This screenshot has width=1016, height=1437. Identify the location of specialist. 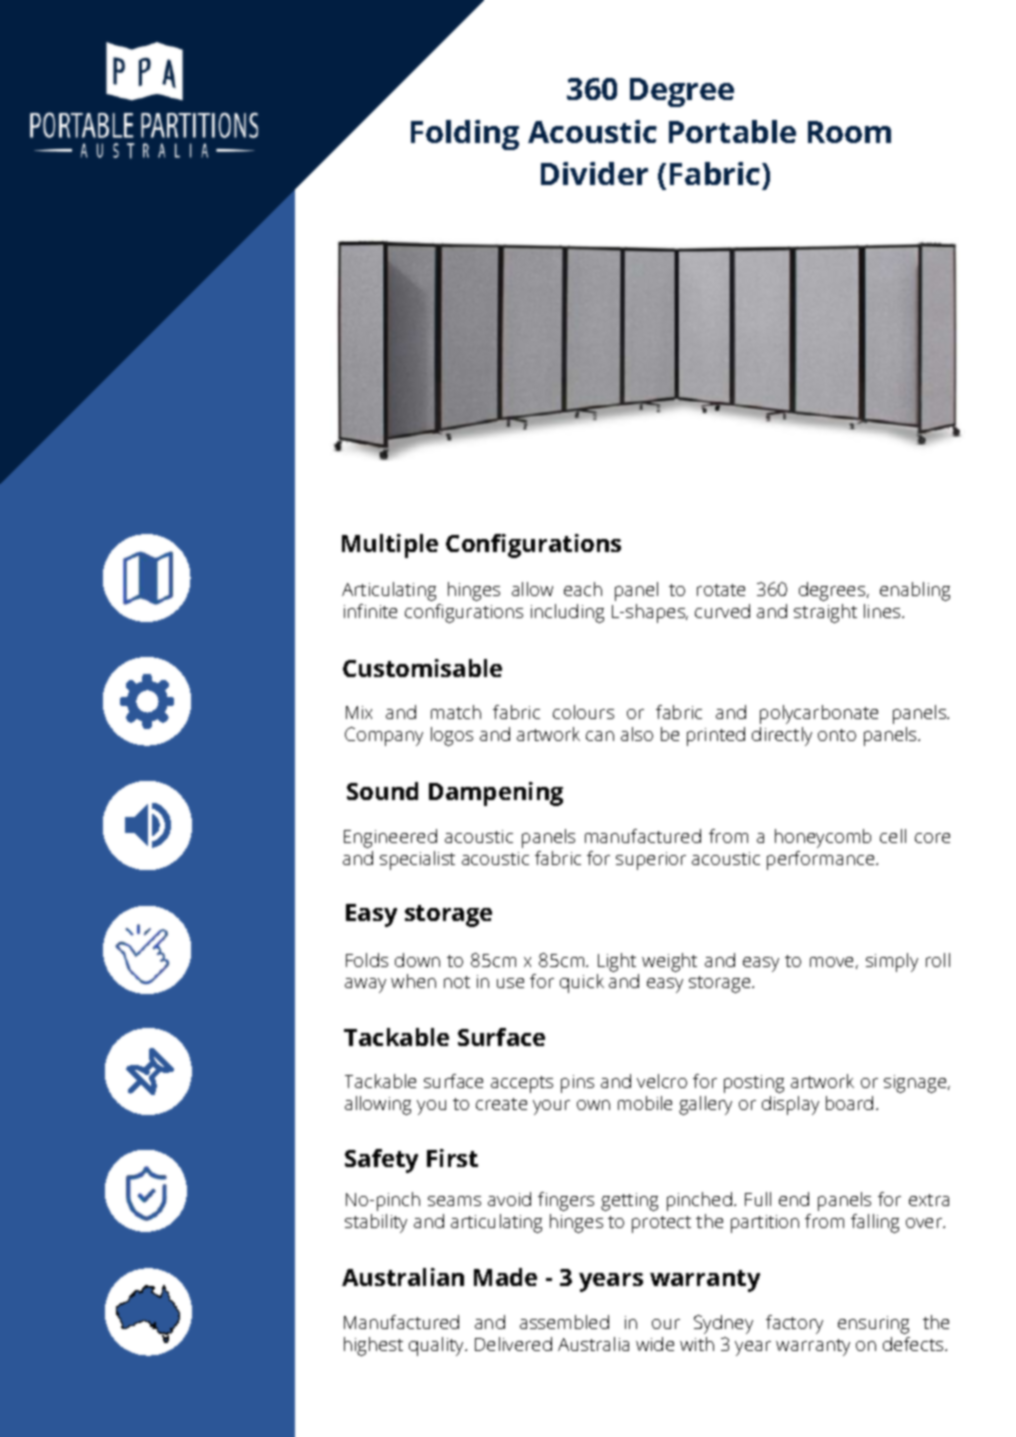
(417, 860).
